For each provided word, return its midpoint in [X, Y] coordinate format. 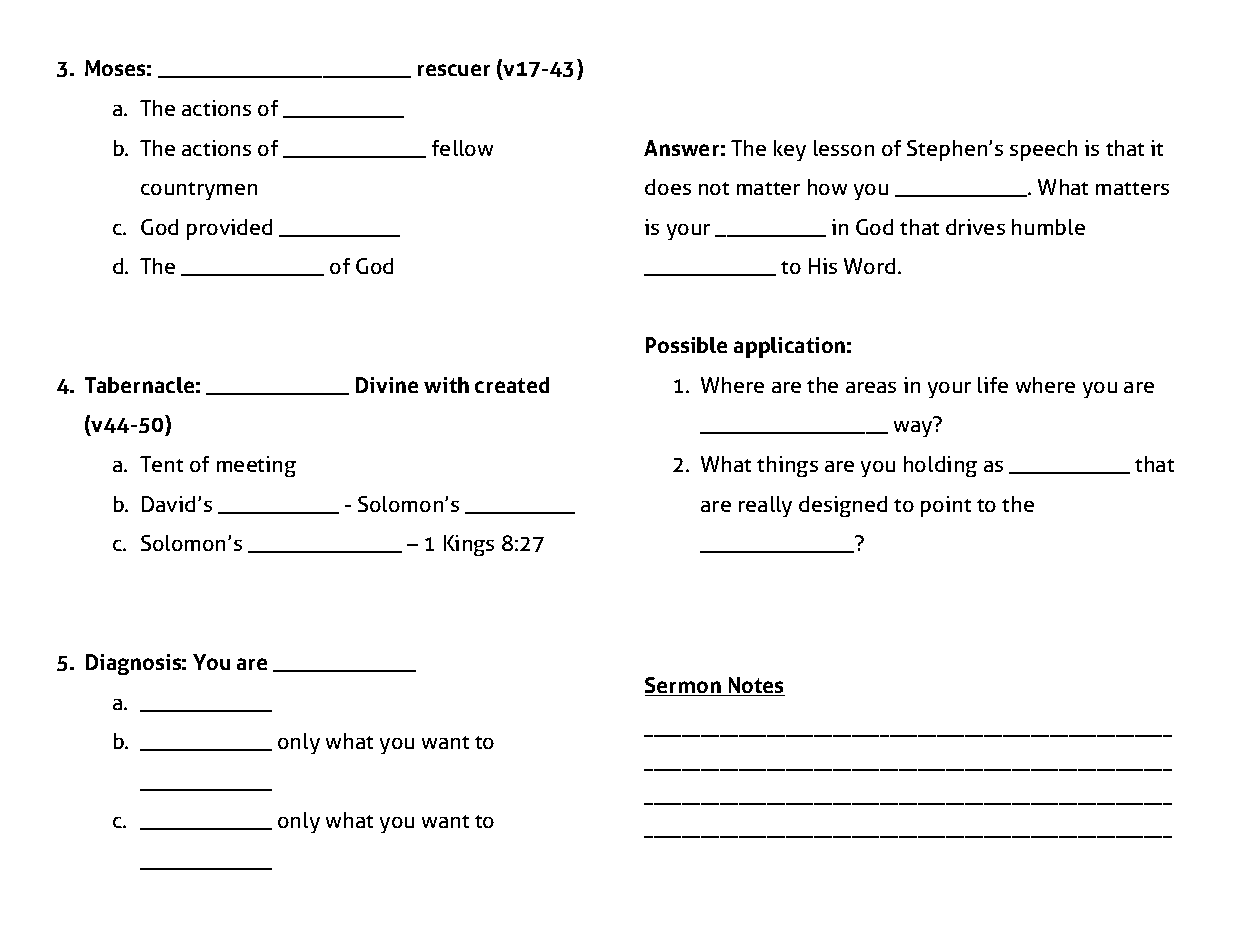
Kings [469, 545]
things [787, 466]
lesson [844, 148]
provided [229, 229]
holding [940, 466]
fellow [462, 148]
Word [869, 266]
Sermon [684, 686]
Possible [686, 345]
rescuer [454, 70]
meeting [256, 466]
